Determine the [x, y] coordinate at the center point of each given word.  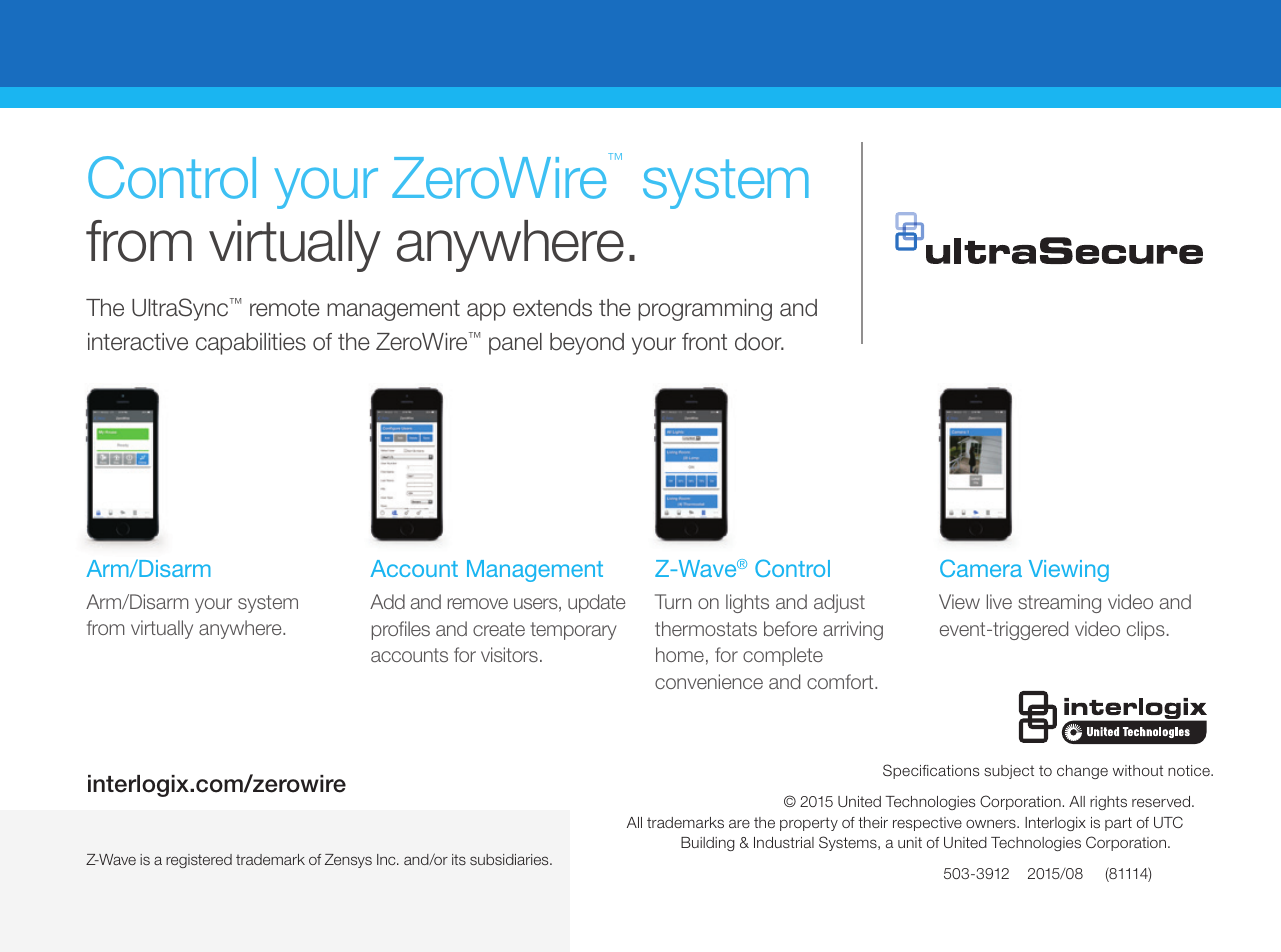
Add [387, 601]
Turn [673, 601]
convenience [709, 681]
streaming [1059, 603]
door [759, 342]
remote [285, 308]
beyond [587, 344]
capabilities [251, 344]
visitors [509, 654]
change [1082, 772]
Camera [981, 568]
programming [705, 310]
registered [199, 861]
